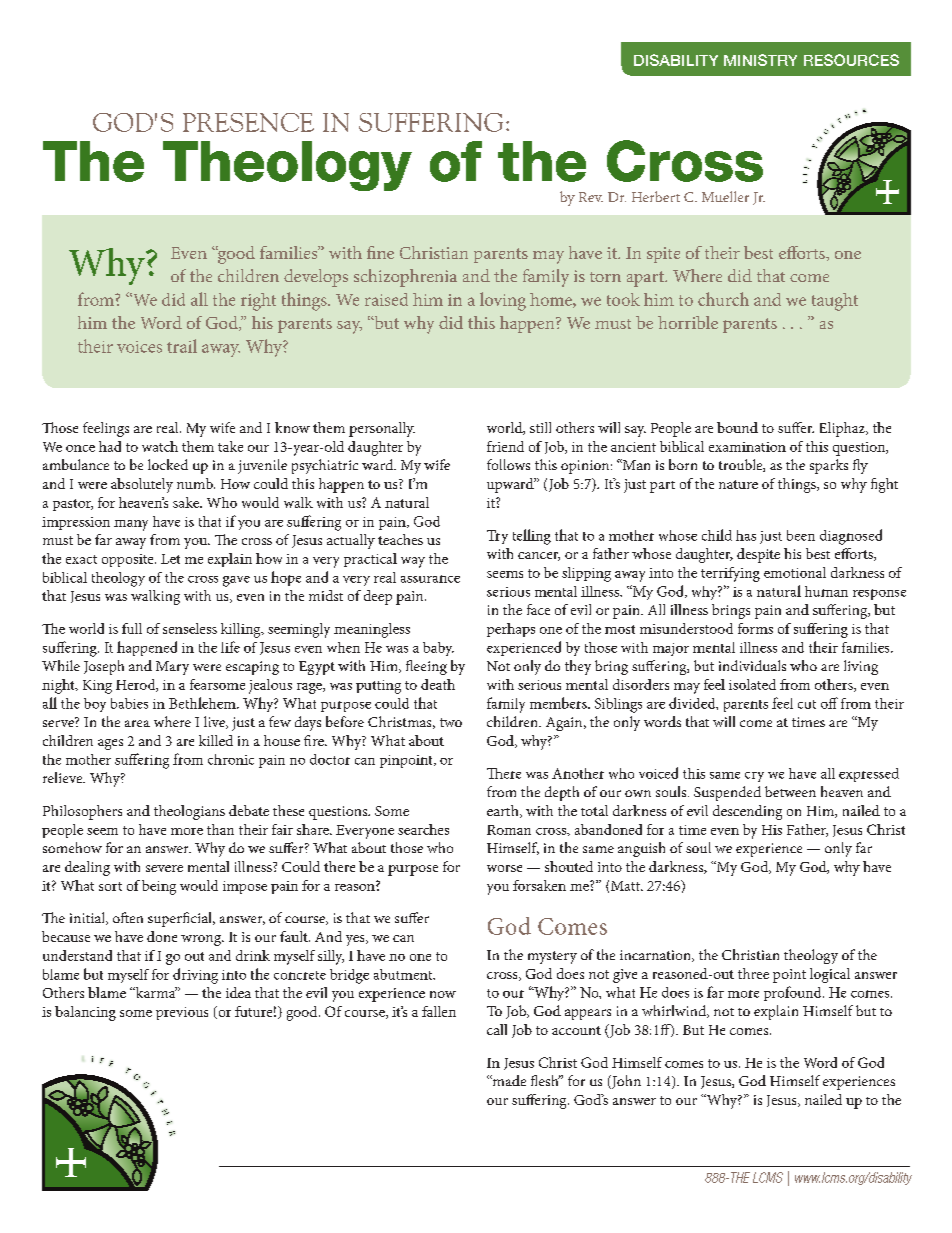  What do you see at coordinates (430, 579) in the screenshot?
I see `assurance` at bounding box center [430, 579].
